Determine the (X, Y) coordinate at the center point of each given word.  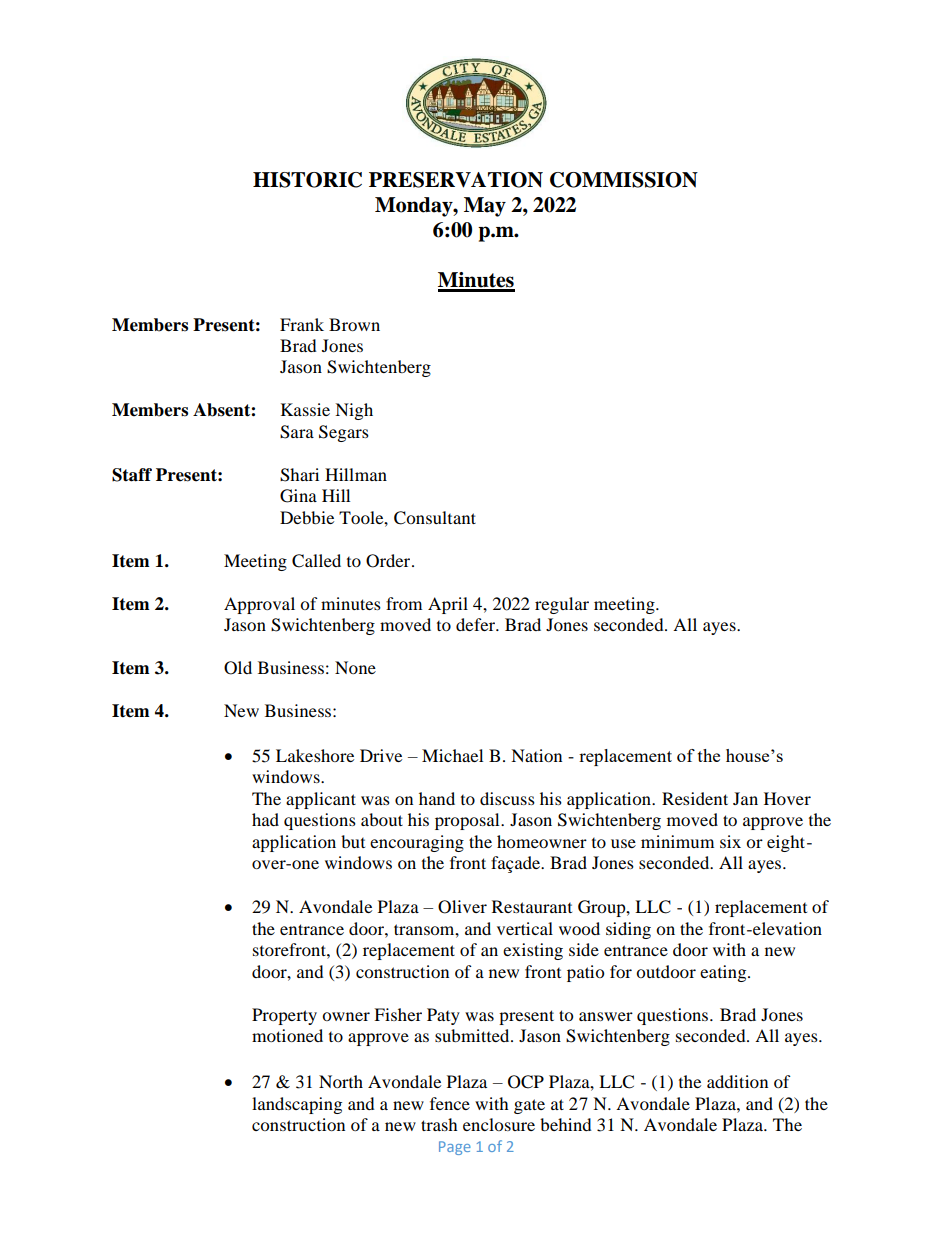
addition (737, 1081)
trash (439, 1124)
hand (437, 798)
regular (562, 605)
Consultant (435, 518)
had (265, 819)
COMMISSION (624, 180)
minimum (677, 841)
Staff (132, 475)
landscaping (297, 1105)
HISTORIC (307, 180)
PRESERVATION (456, 180)
